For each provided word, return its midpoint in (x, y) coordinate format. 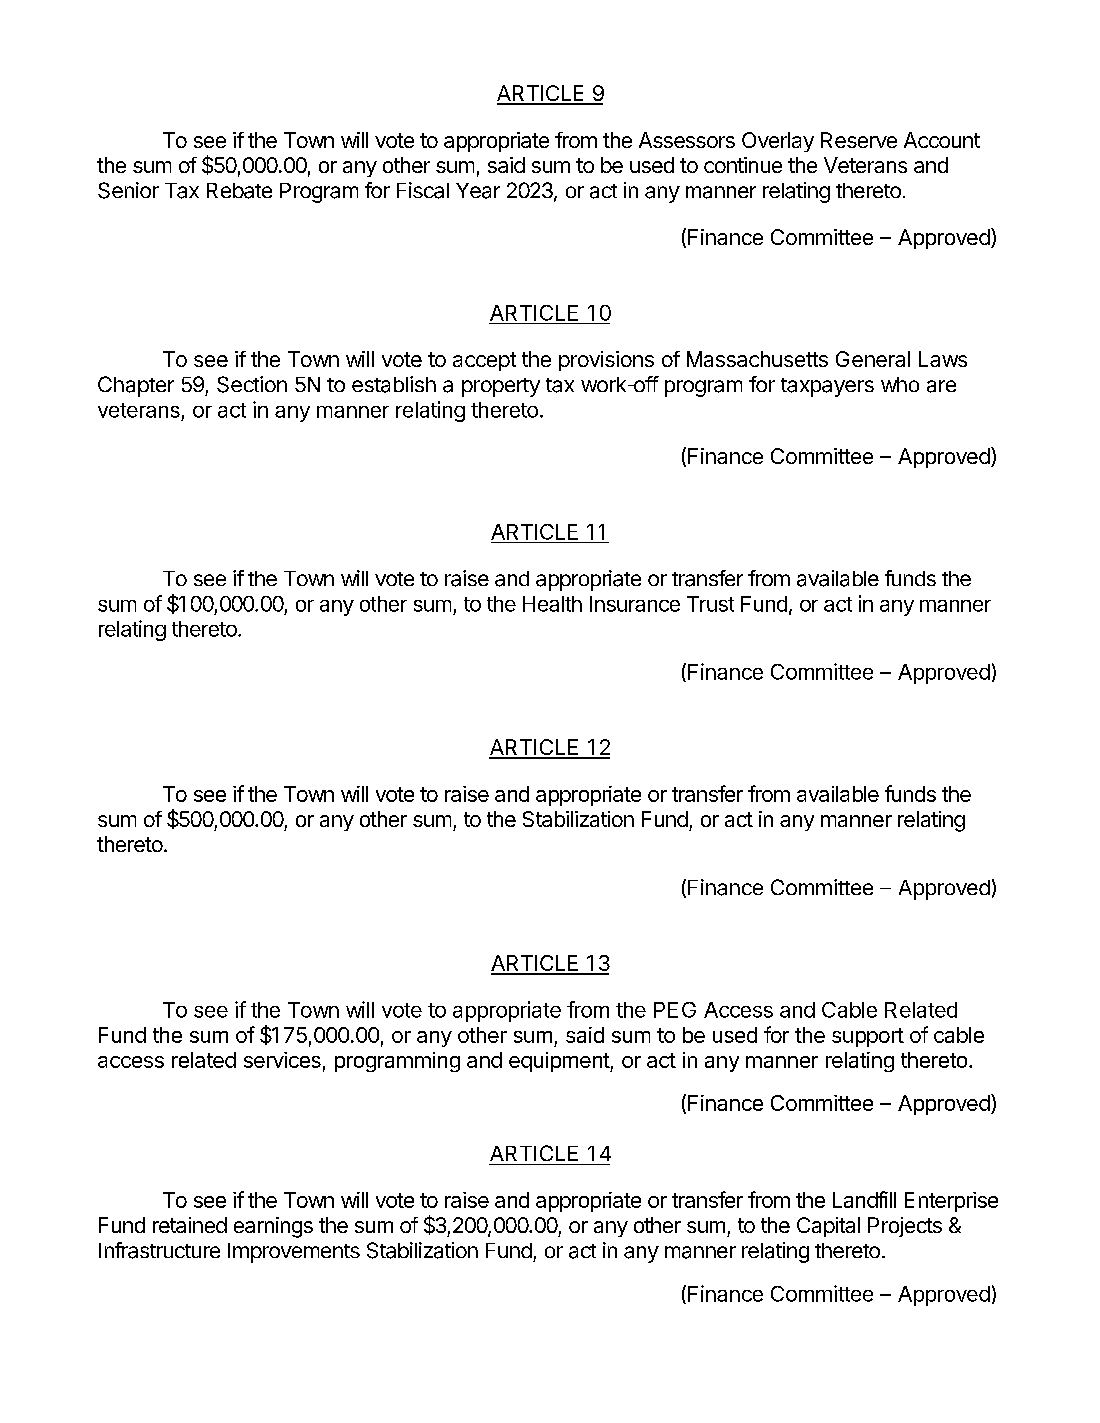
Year (478, 191)
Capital (828, 1227)
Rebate (239, 191)
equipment (560, 1062)
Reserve (859, 140)
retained (190, 1225)
